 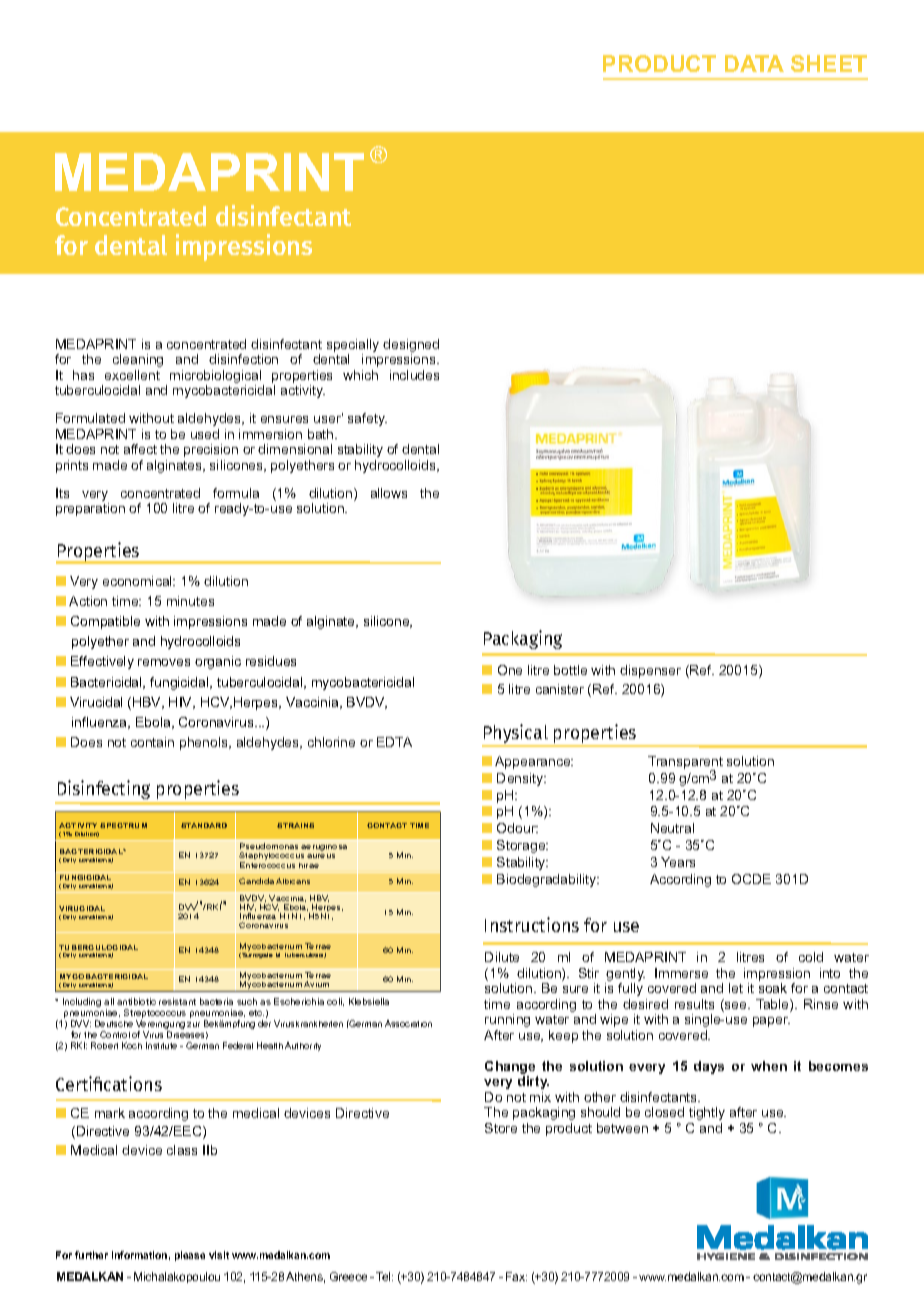 I want to click on please, so click(x=190, y=1256).
